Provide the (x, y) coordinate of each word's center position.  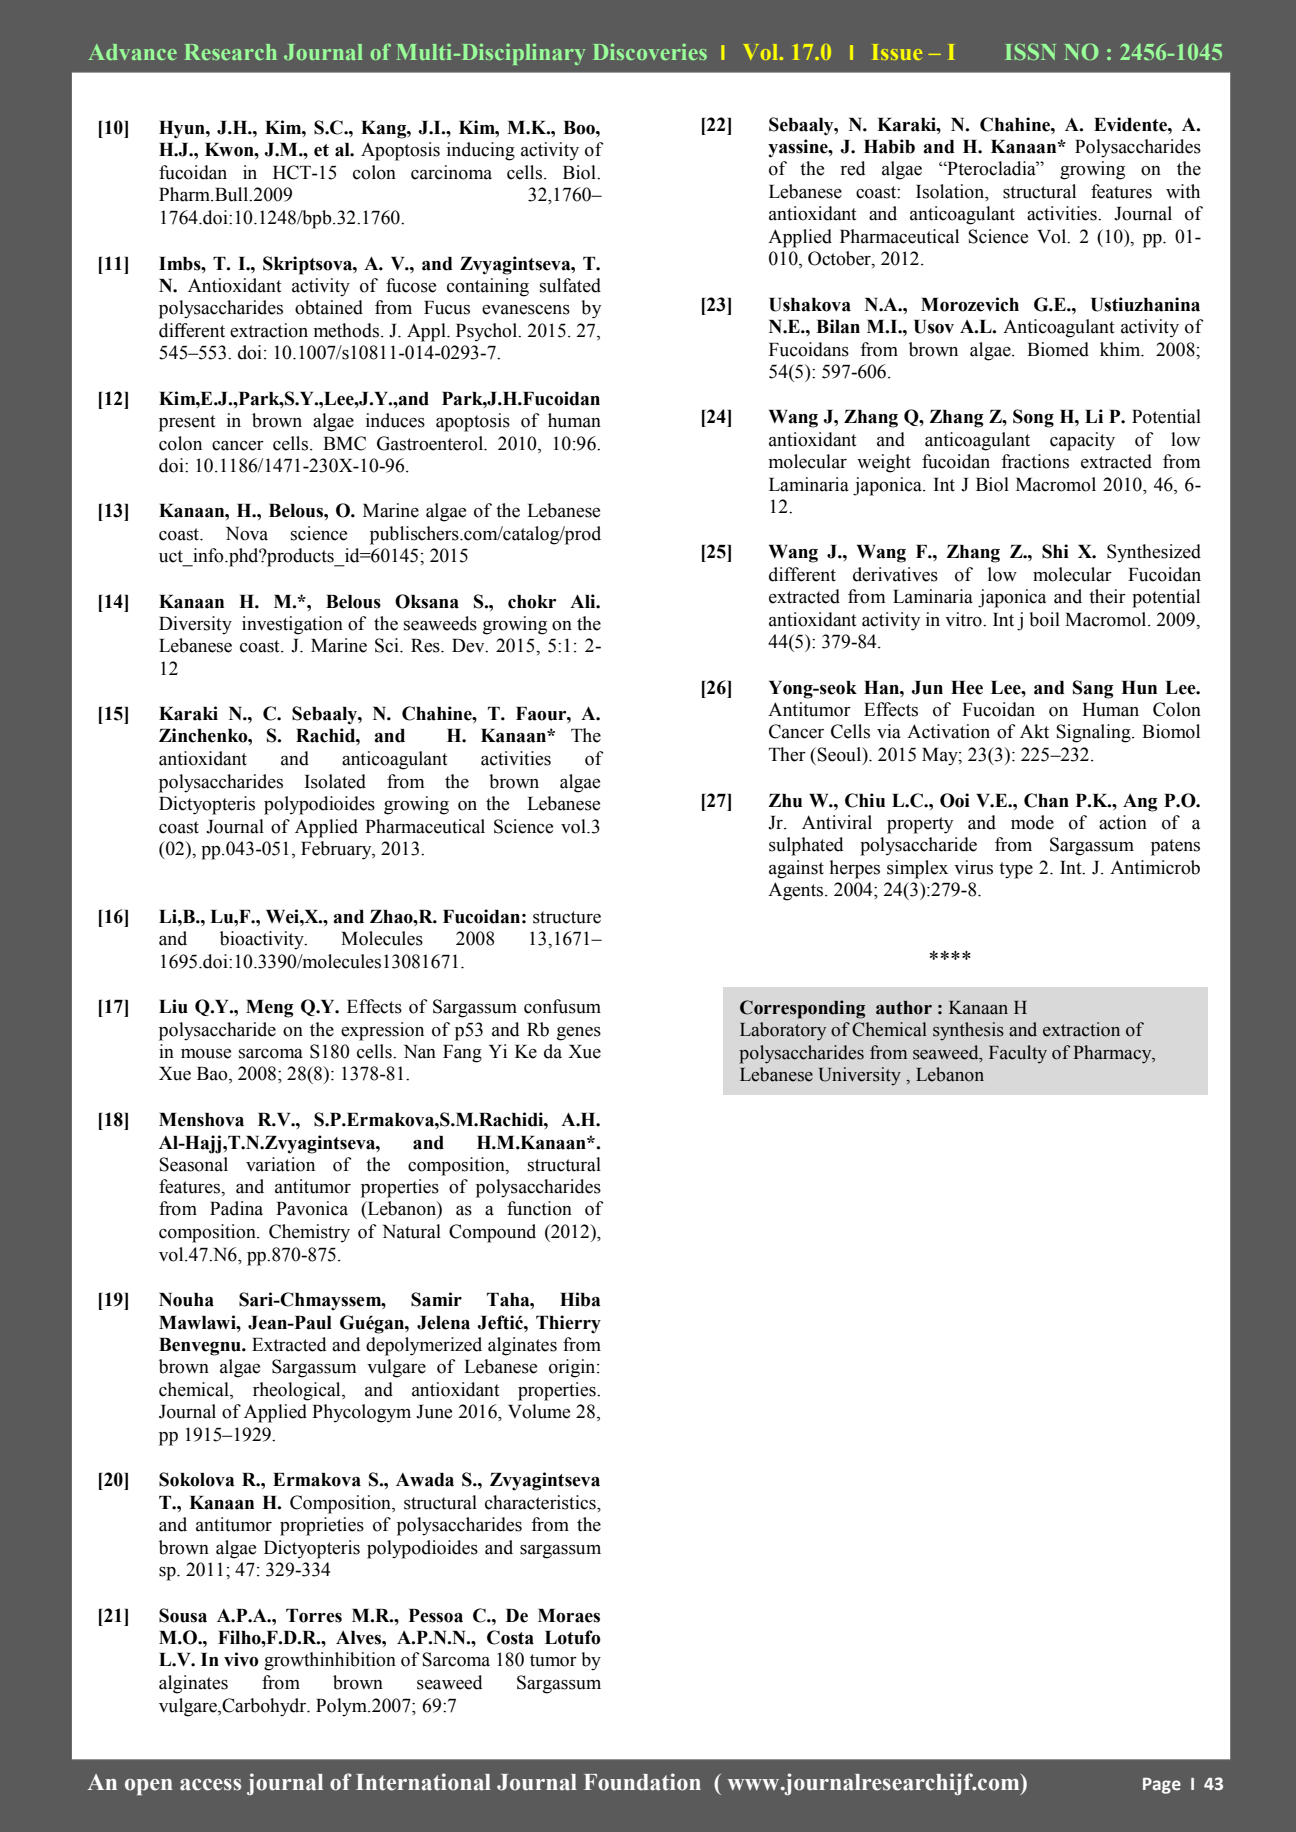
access (210, 1785)
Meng (270, 1009)
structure (567, 917)
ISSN (1031, 52)
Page (1162, 1786)
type (1016, 870)
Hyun (183, 130)
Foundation (642, 1782)
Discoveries (650, 52)
